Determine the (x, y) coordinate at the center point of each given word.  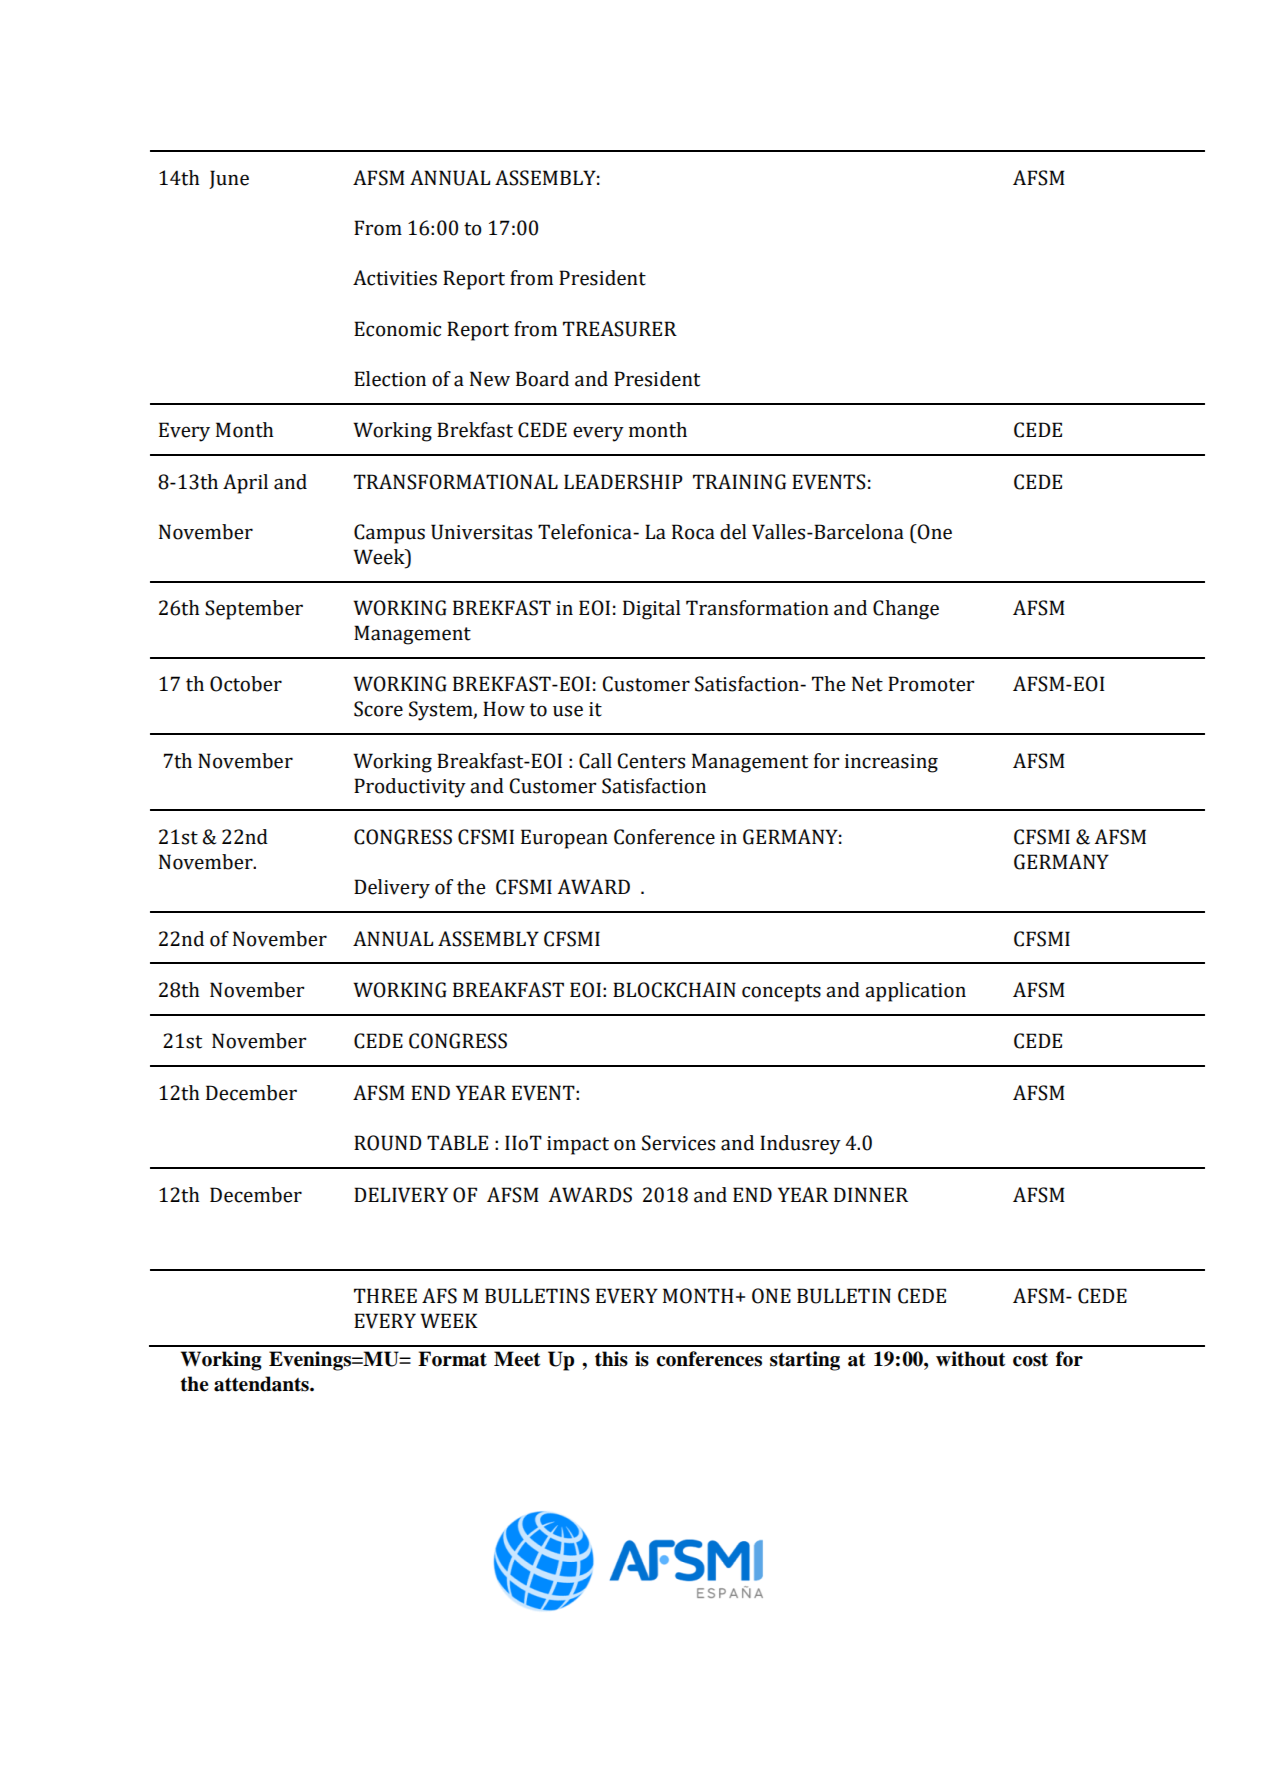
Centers (651, 761)
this (611, 1359)
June (229, 179)
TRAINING (739, 482)
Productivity (410, 788)
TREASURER (620, 329)
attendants (262, 1384)
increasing (891, 763)
